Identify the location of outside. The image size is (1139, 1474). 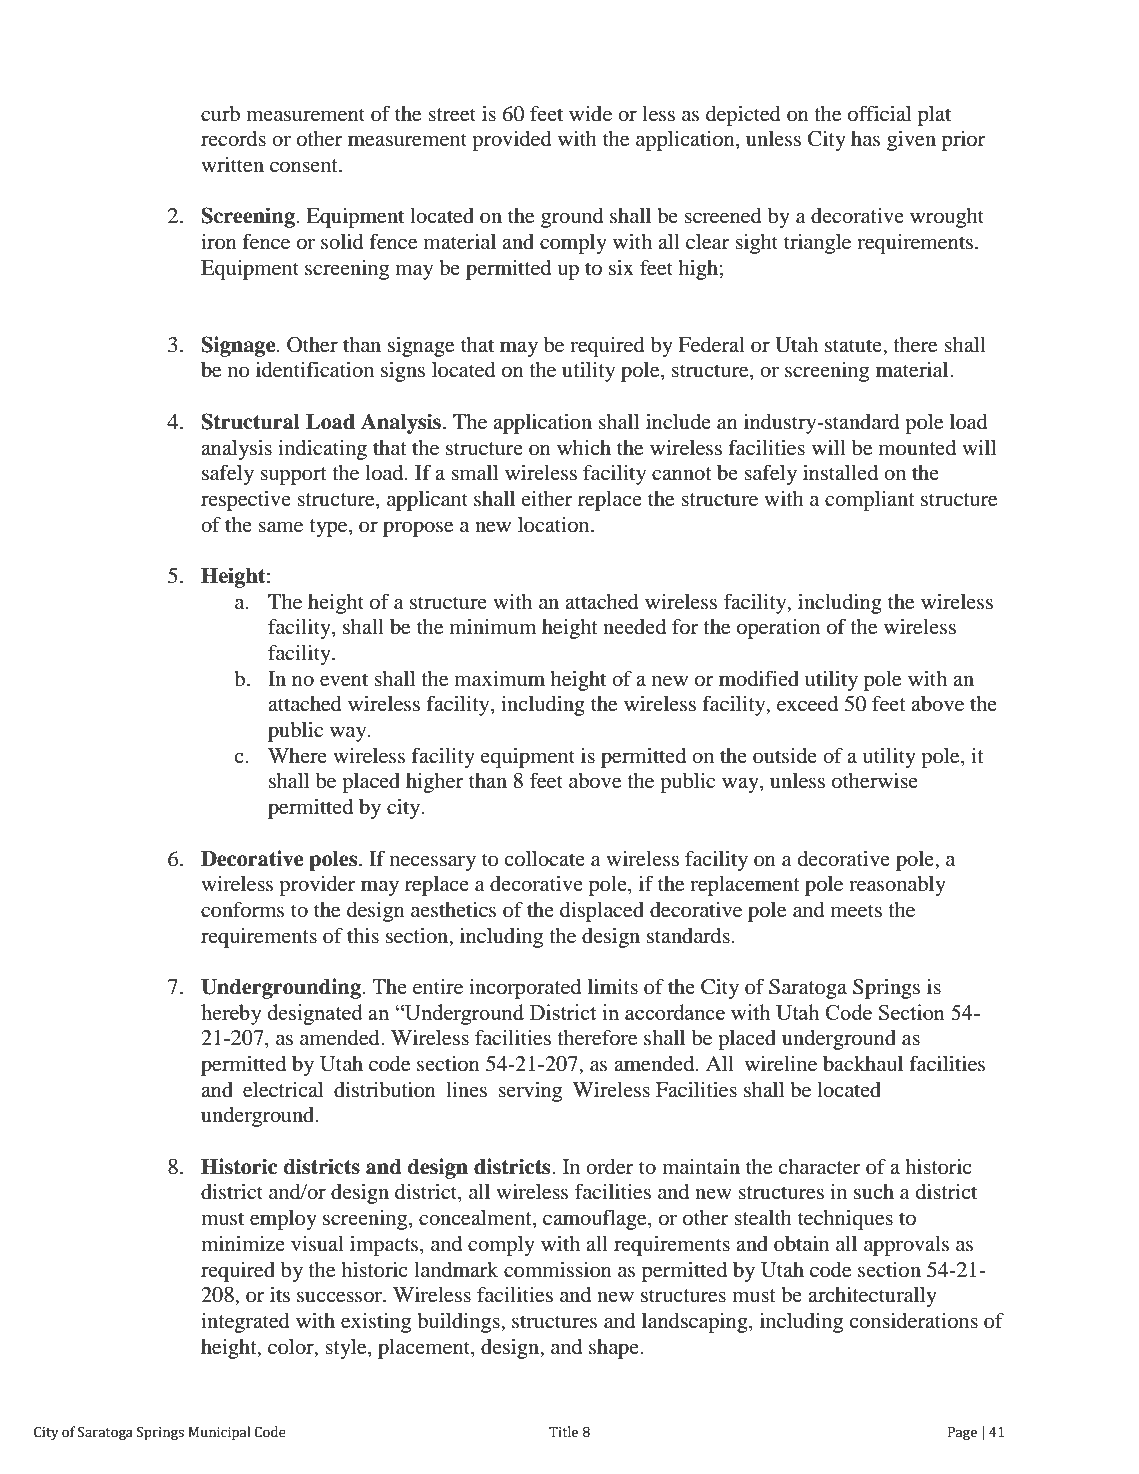
(785, 756).
